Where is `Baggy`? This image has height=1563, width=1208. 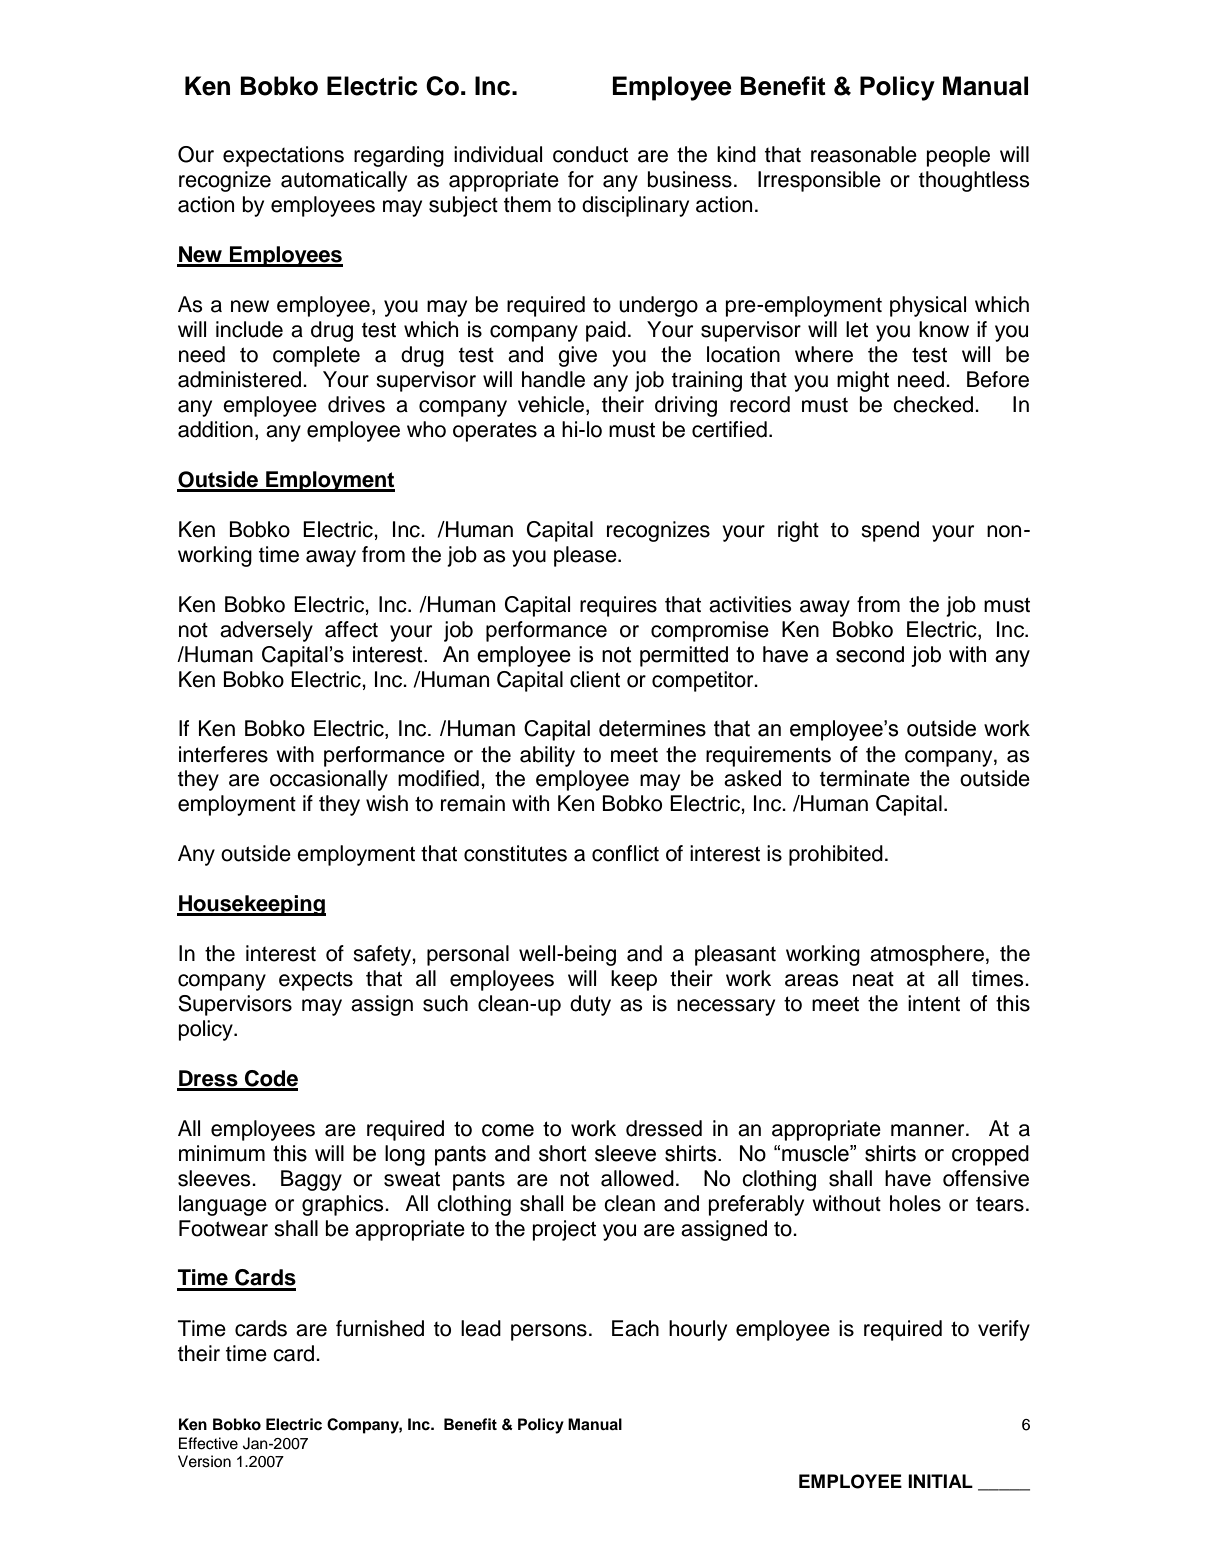 Baggy is located at coordinates (311, 1180).
